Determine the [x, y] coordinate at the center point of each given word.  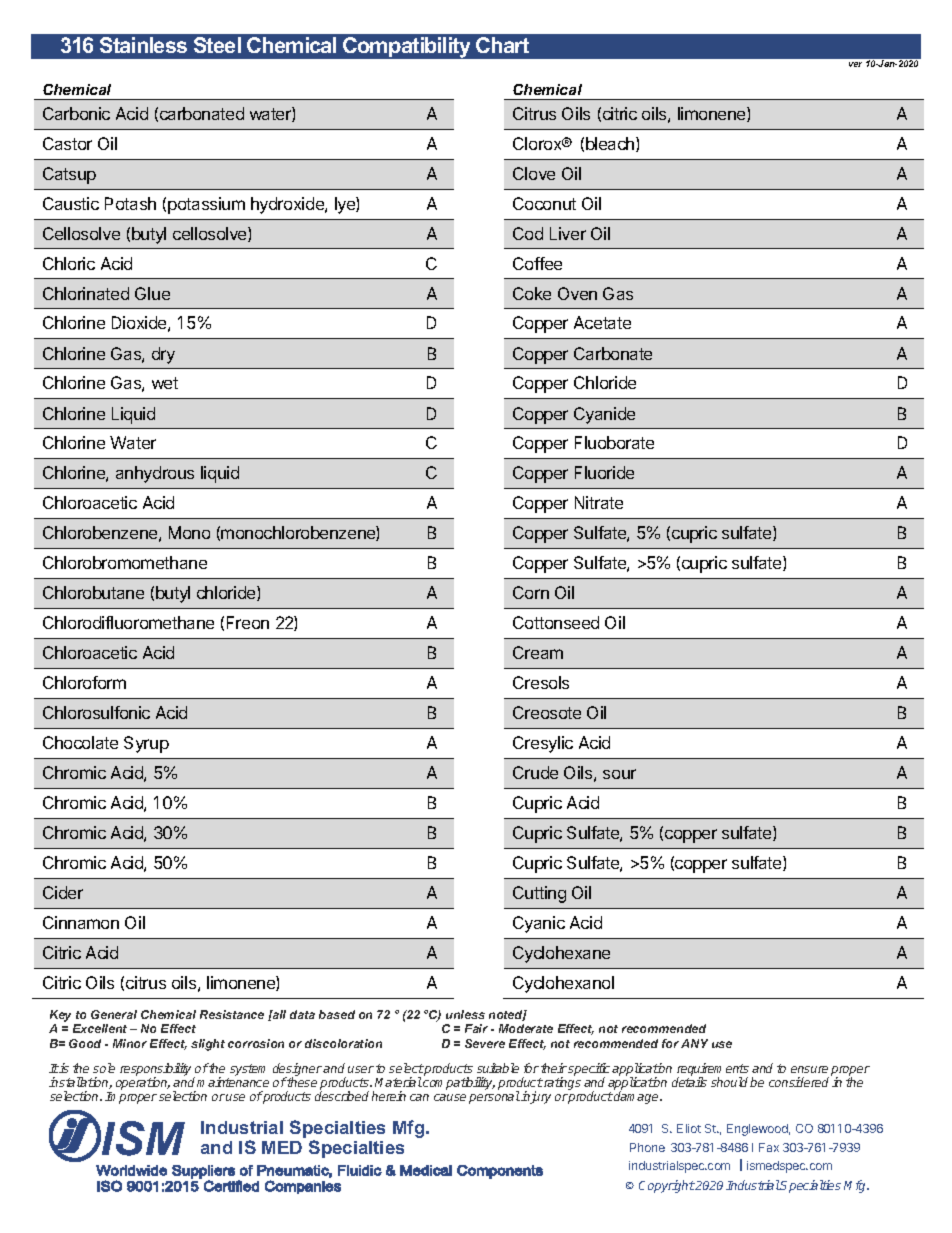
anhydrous [155, 474]
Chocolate [80, 742]
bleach [611, 144]
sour [619, 774]
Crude [535, 772]
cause [450, 1097]
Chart [502, 45]
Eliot [689, 1128]
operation [143, 1083]
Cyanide [604, 415]
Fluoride [604, 472]
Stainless [143, 45]
